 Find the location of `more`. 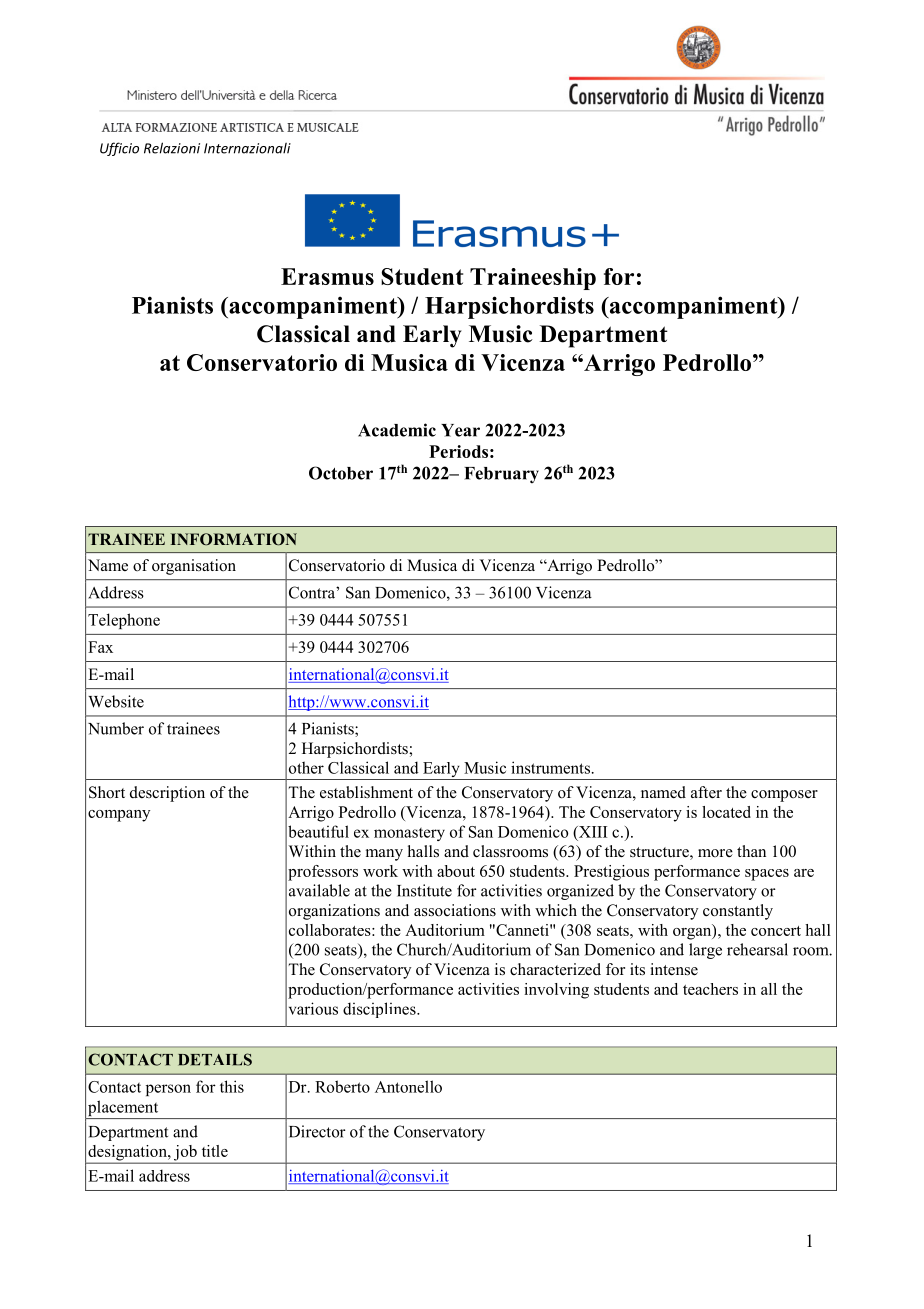

more is located at coordinates (715, 853).
